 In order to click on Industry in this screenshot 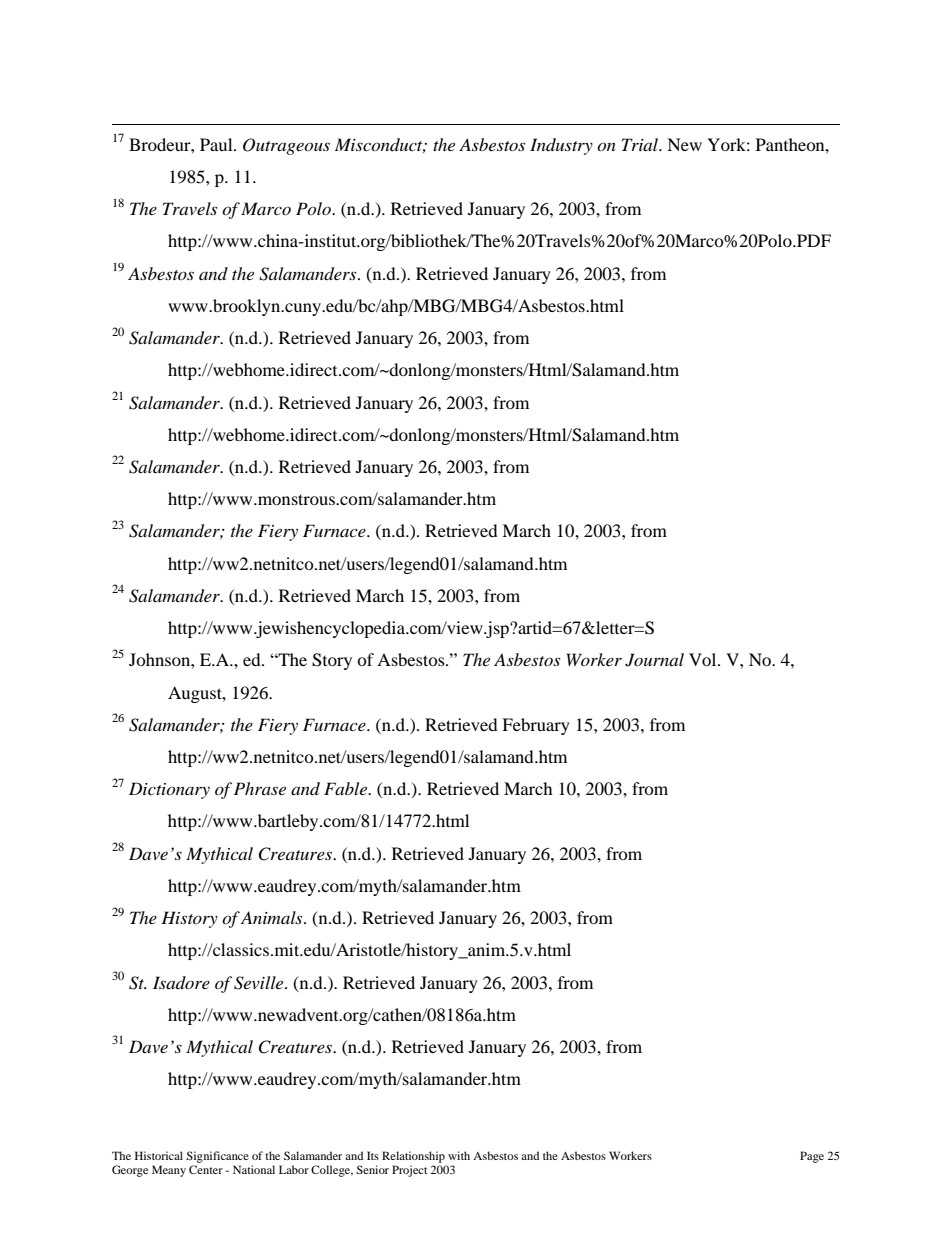, I will do `click(561, 146)`.
